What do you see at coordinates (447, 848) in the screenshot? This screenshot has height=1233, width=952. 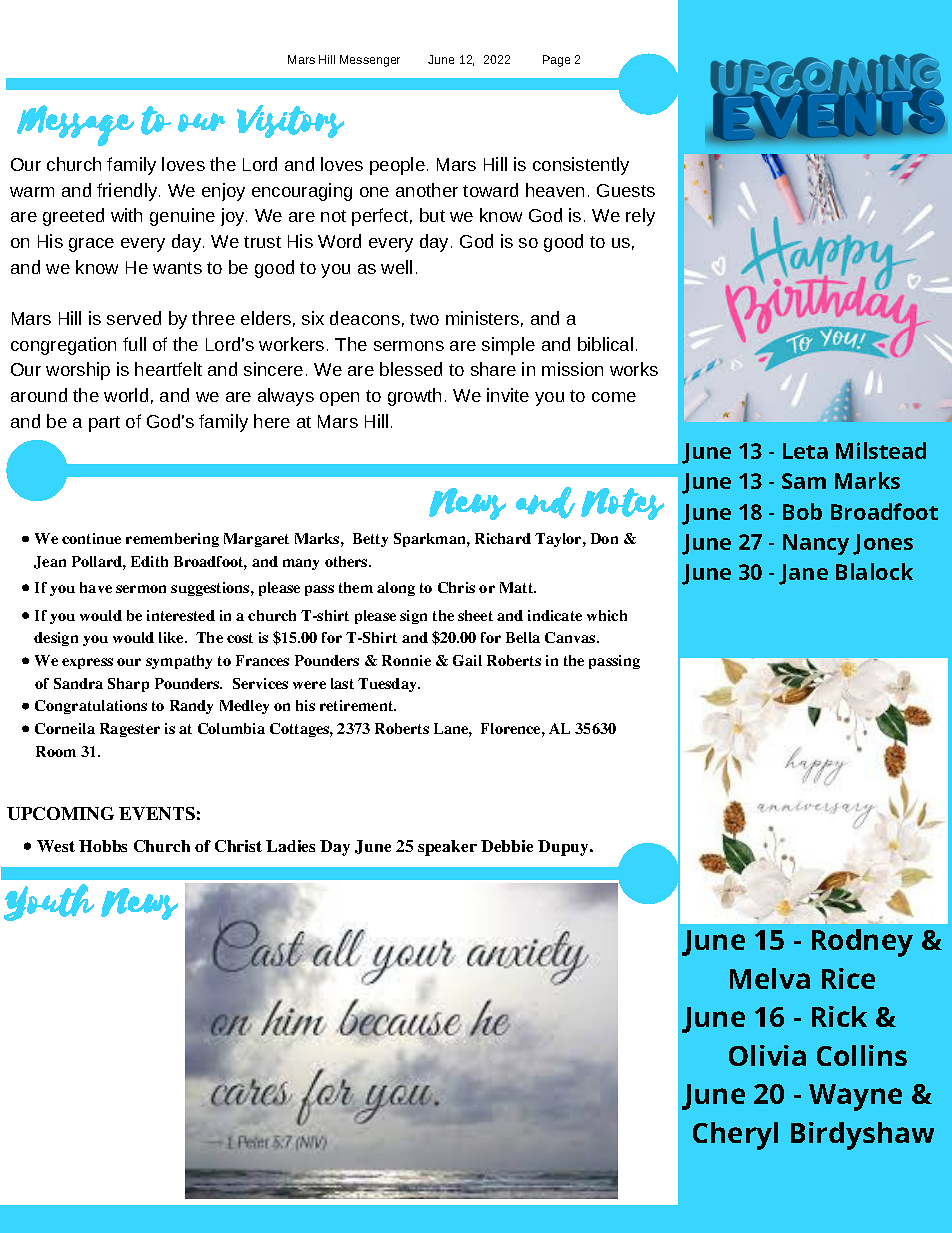 I see `speaker` at bounding box center [447, 848].
